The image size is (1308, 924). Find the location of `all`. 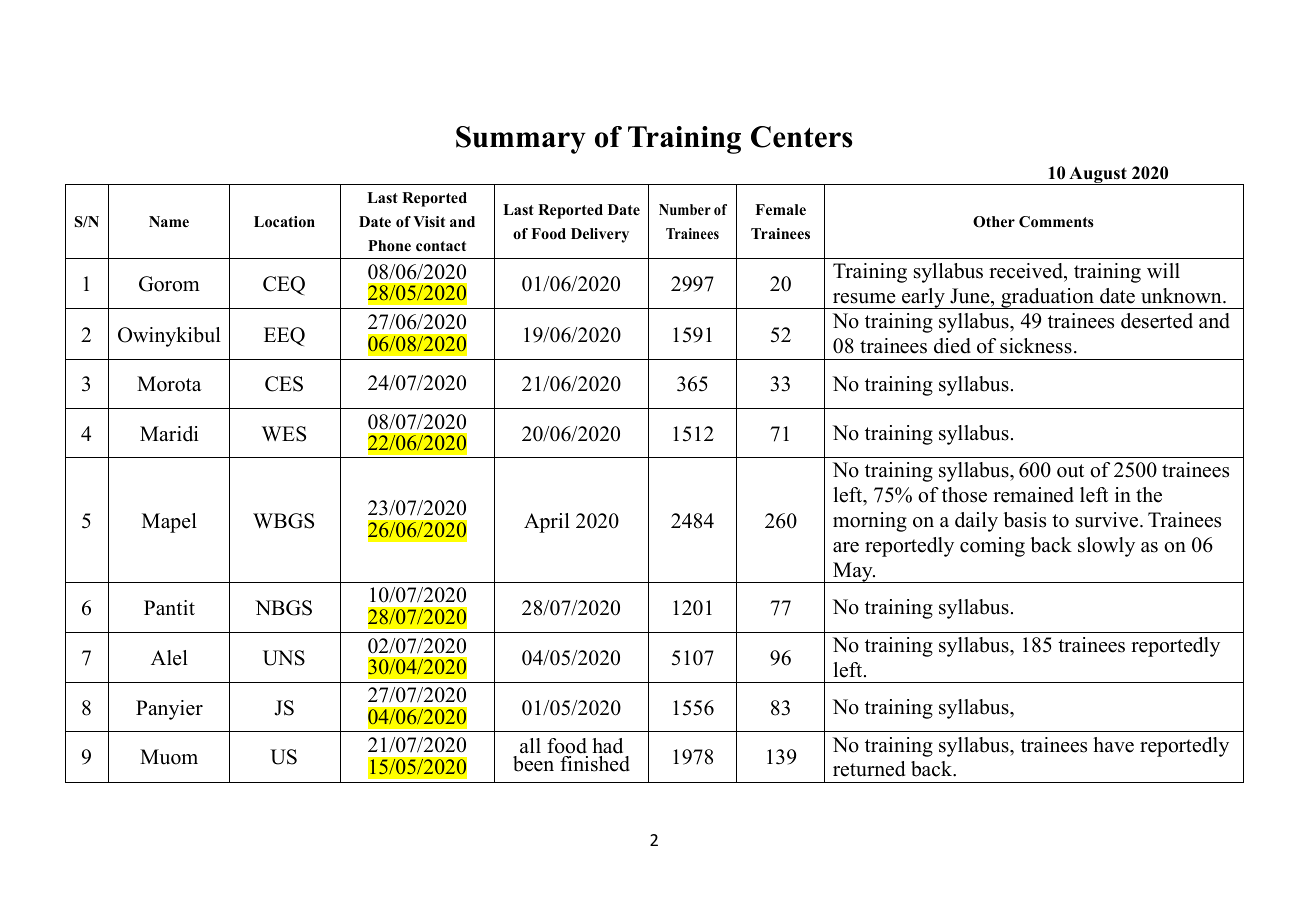

all is located at coordinates (530, 745).
